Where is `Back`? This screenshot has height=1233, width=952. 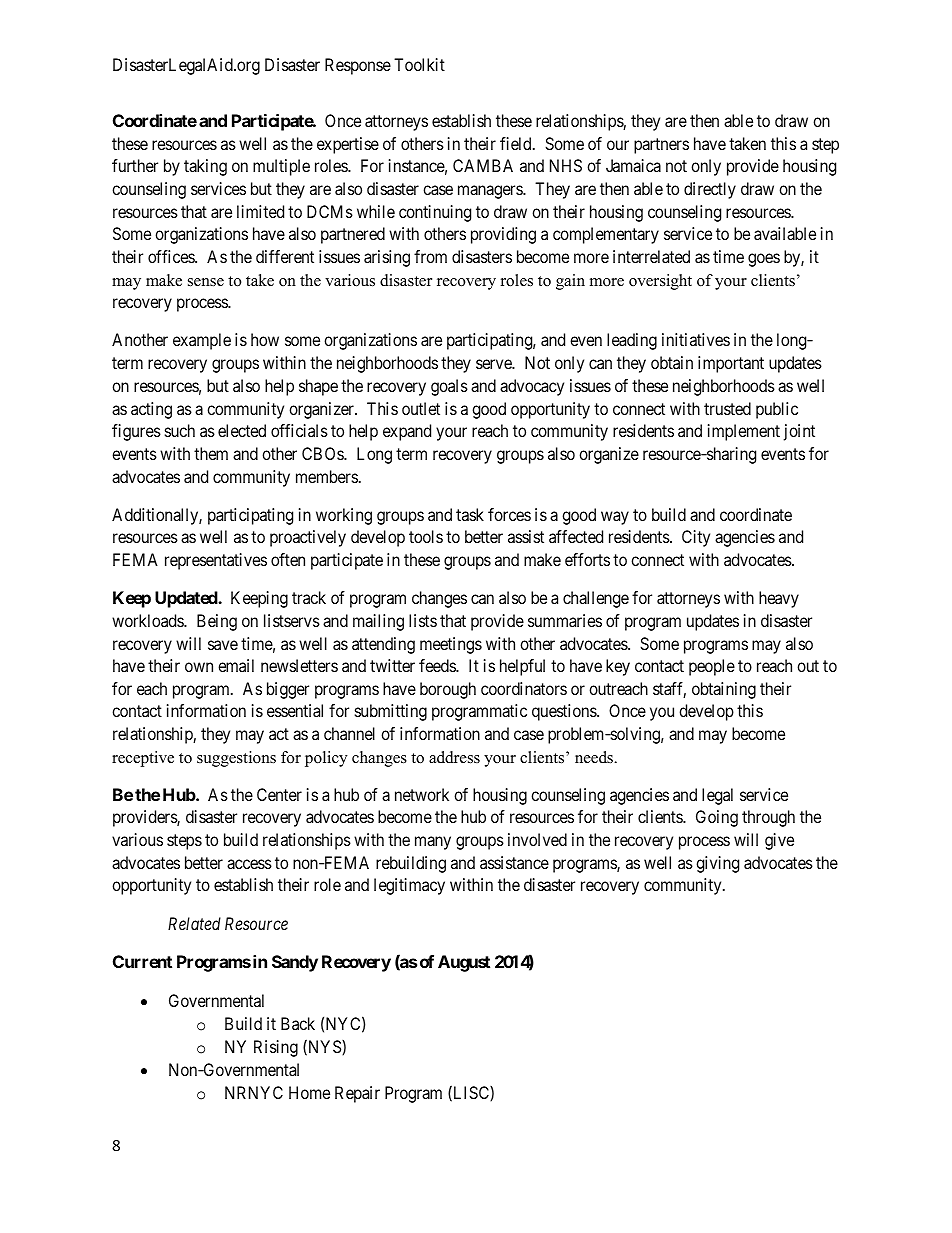
Back is located at coordinates (298, 1023).
